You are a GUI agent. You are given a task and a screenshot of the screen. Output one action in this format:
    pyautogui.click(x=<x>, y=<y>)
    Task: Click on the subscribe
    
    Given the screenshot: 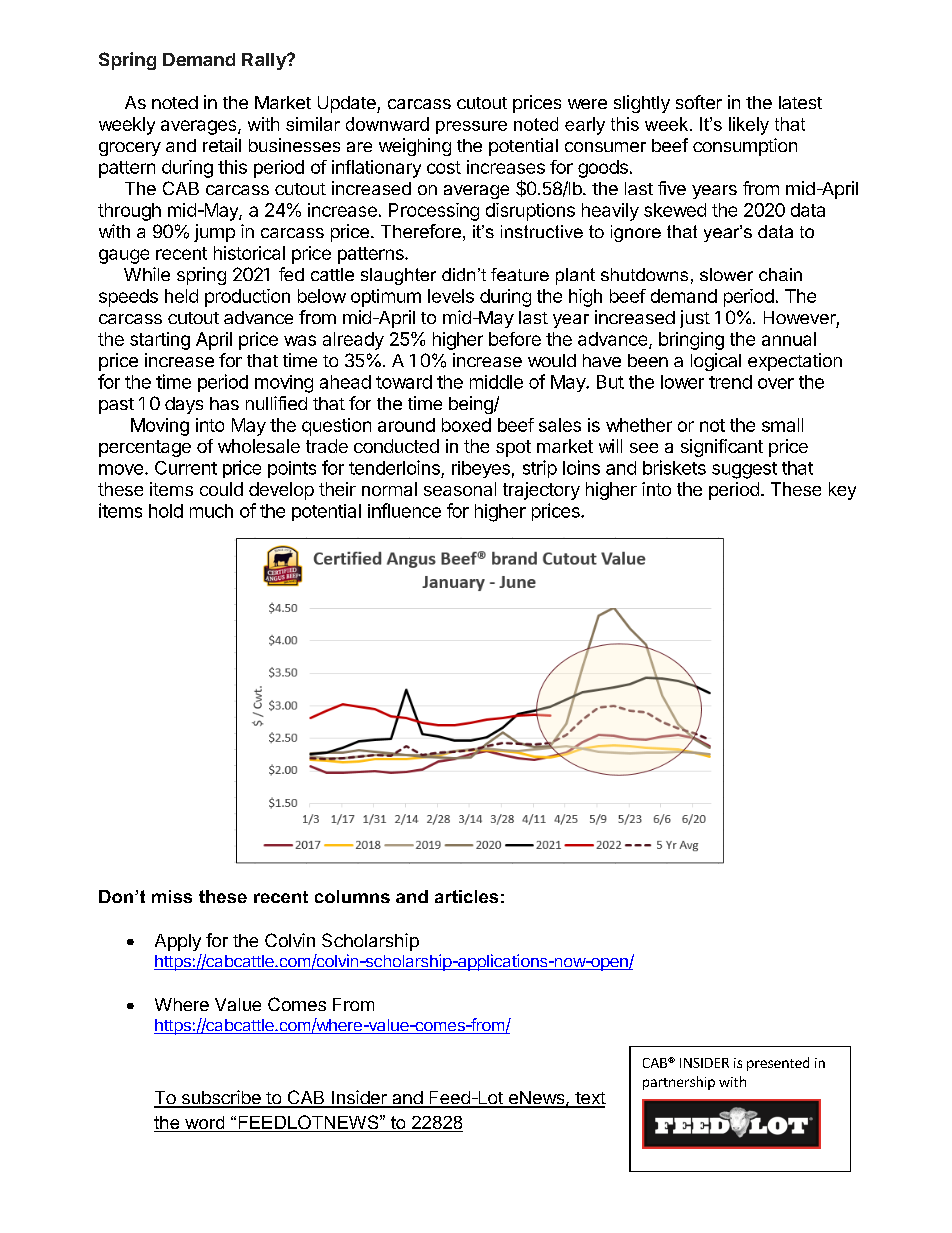 What is the action you would take?
    pyautogui.click(x=221, y=1098)
